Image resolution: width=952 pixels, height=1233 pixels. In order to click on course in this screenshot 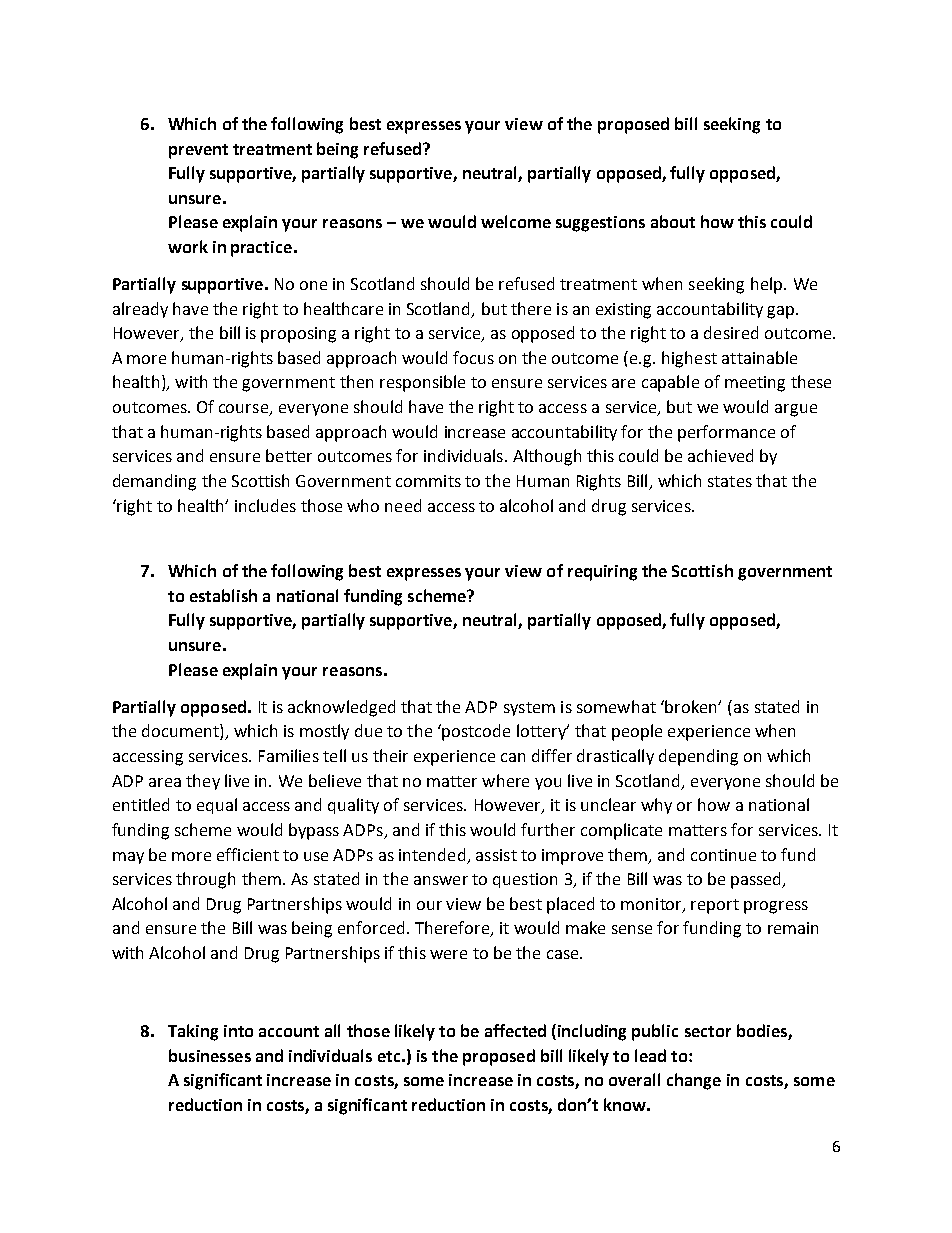, I will do `click(245, 410)`.
